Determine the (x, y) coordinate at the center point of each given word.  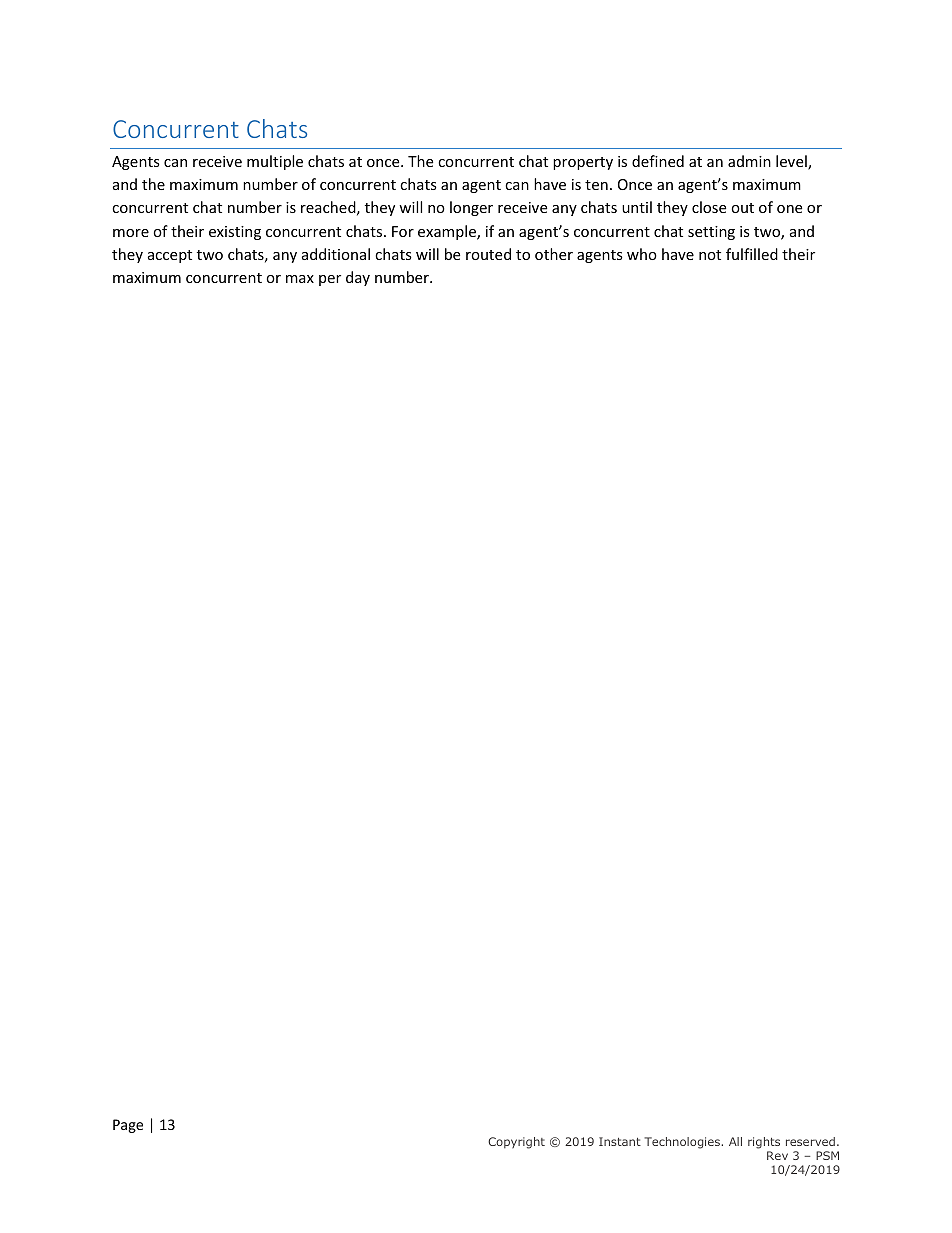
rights (764, 1143)
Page (128, 1126)
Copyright (516, 1143)
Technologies (683, 1143)
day (358, 278)
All (735, 1141)
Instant (620, 1141)
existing (235, 233)
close (709, 207)
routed (488, 254)
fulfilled (752, 254)
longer (471, 208)
